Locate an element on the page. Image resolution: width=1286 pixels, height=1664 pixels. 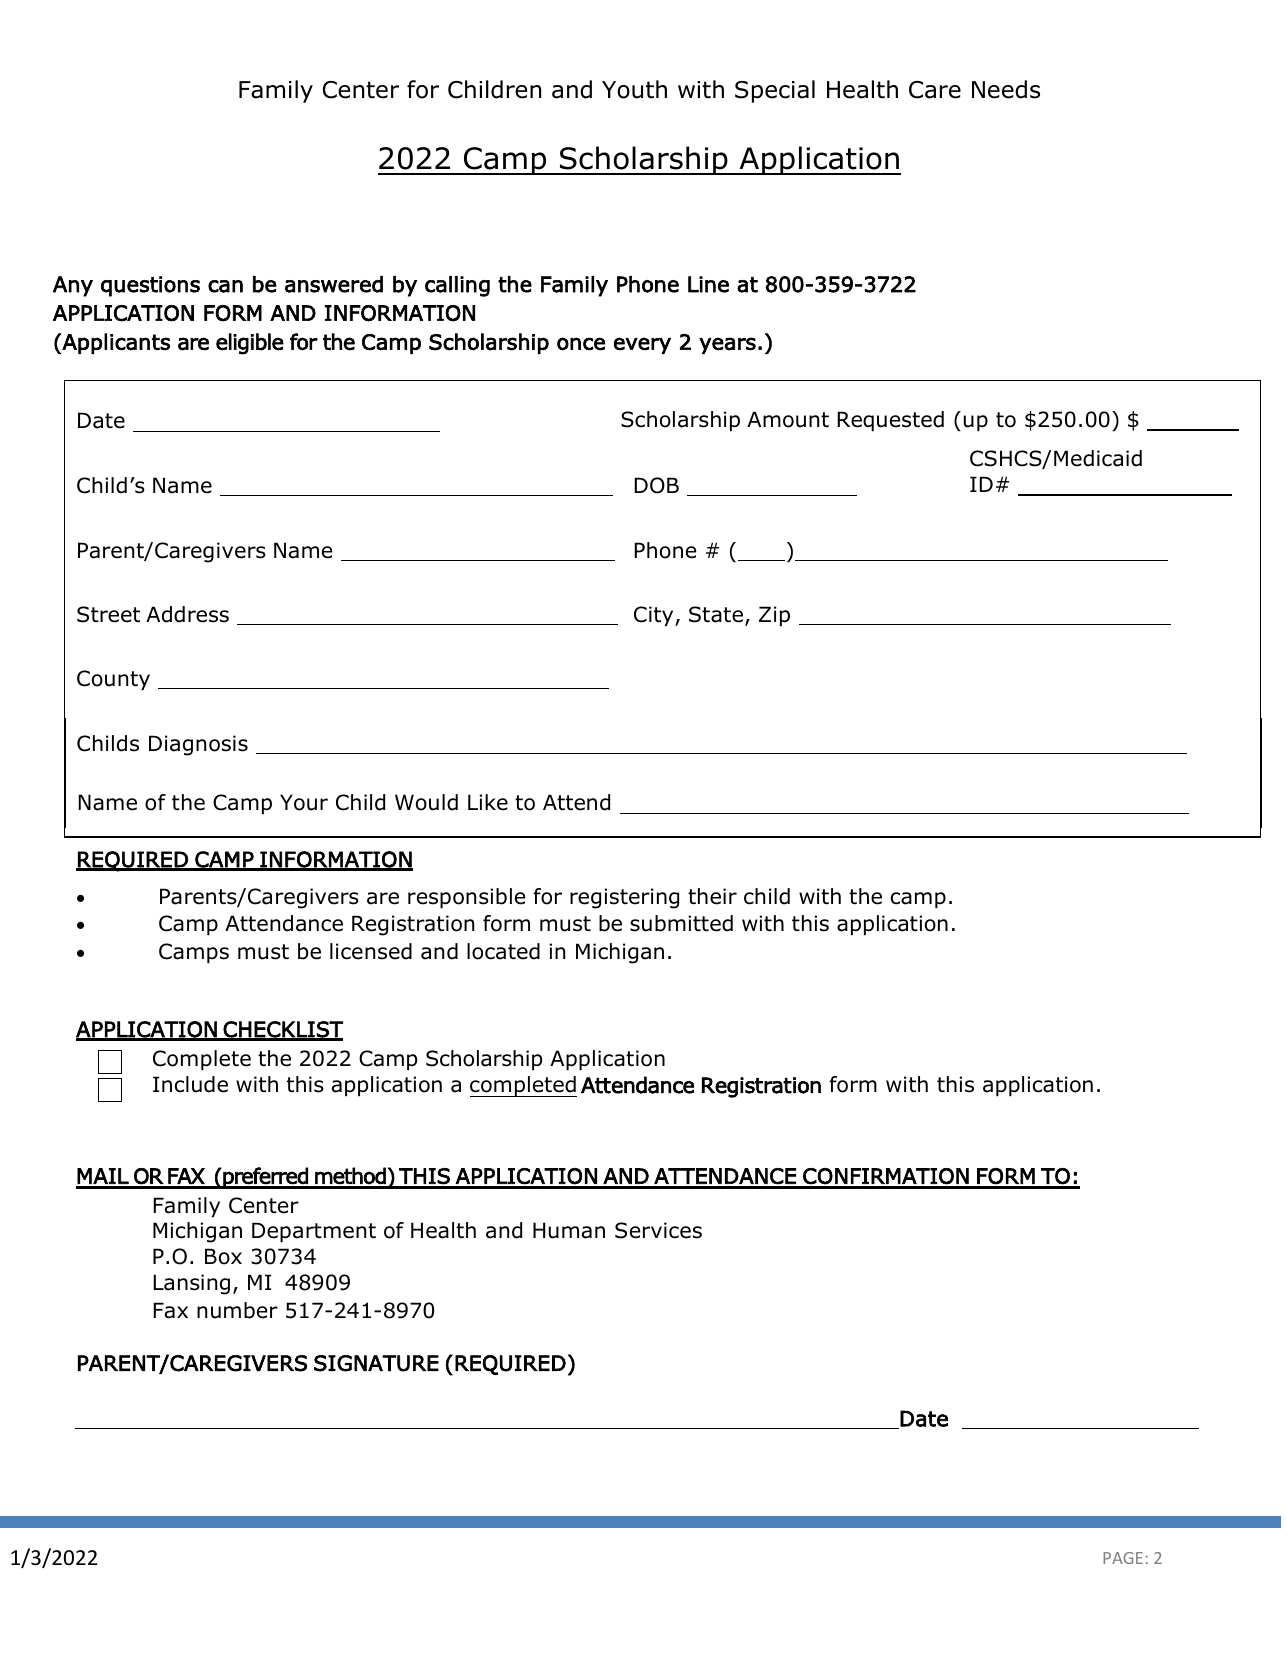
questions is located at coordinates (150, 286).
